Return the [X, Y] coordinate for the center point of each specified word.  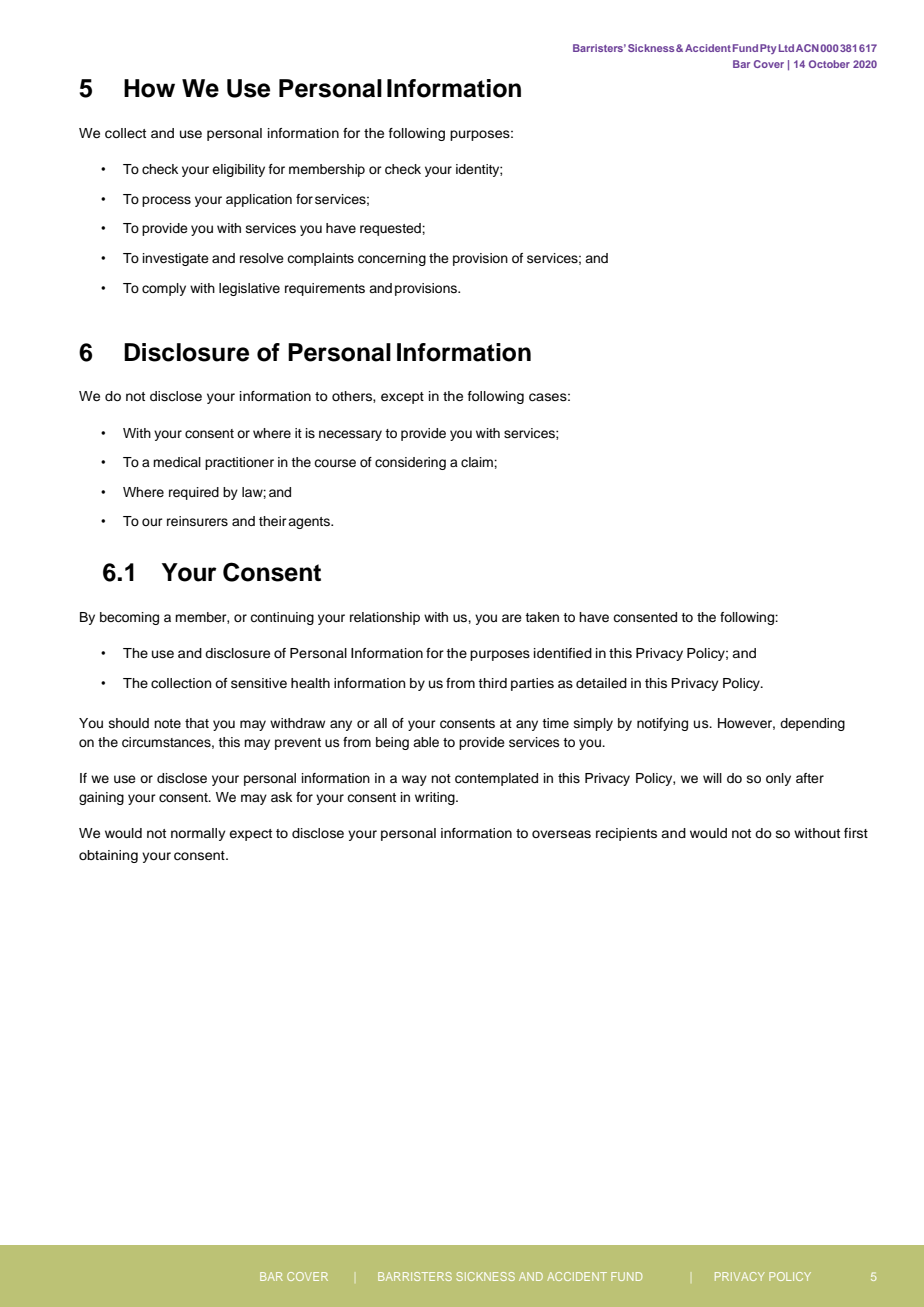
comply [164, 289]
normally [198, 834]
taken [542, 617]
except [402, 398]
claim [478, 462]
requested [391, 229]
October [829, 64]
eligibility [238, 170]
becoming [129, 618]
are [512, 618]
